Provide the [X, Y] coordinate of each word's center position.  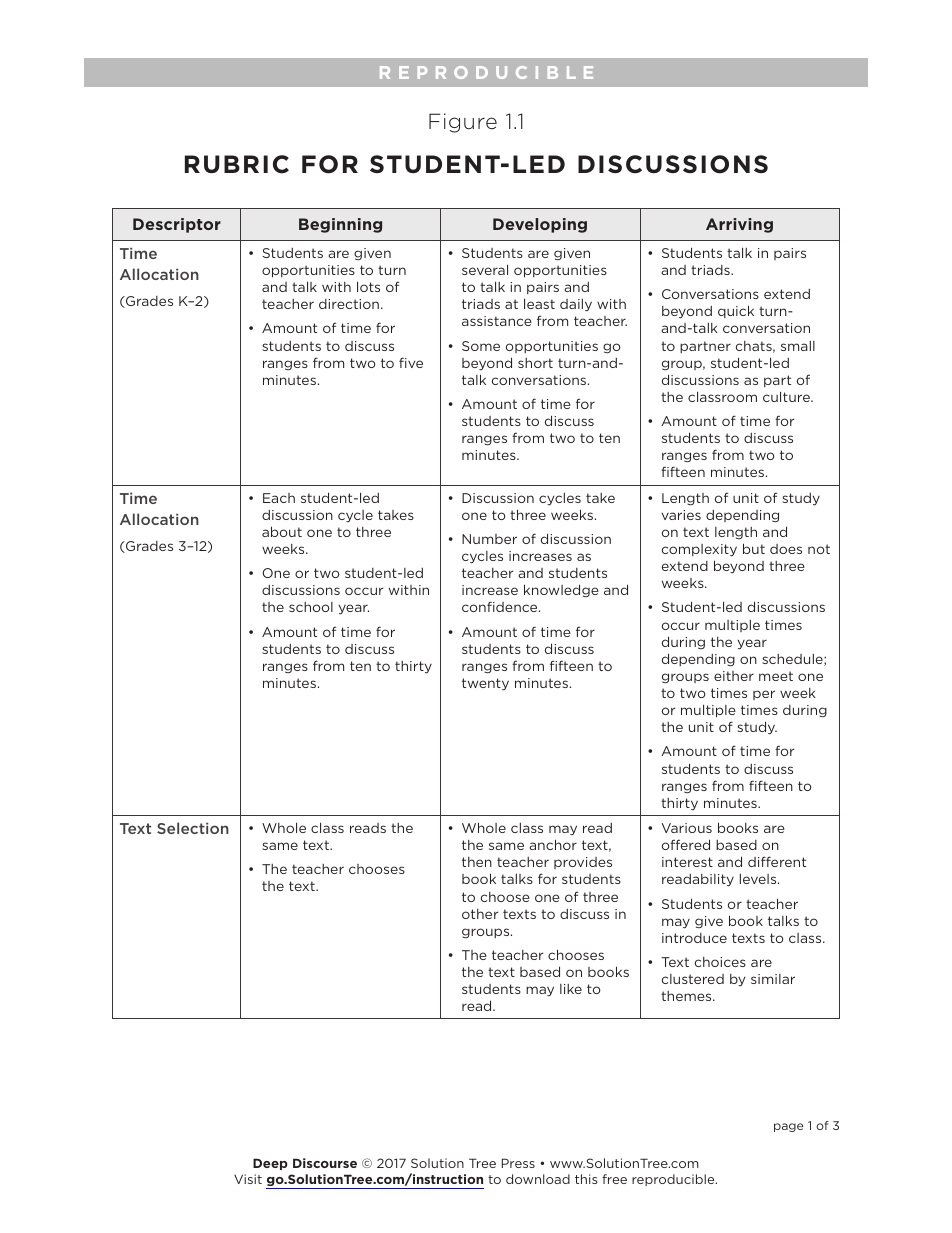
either [734, 676]
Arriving [739, 225]
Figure [463, 123]
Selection [193, 828]
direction [349, 304]
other [480, 914]
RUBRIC [237, 164]
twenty [485, 684]
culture [787, 396]
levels [759, 879]
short [535, 363]
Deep [270, 1164]
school [311, 607]
